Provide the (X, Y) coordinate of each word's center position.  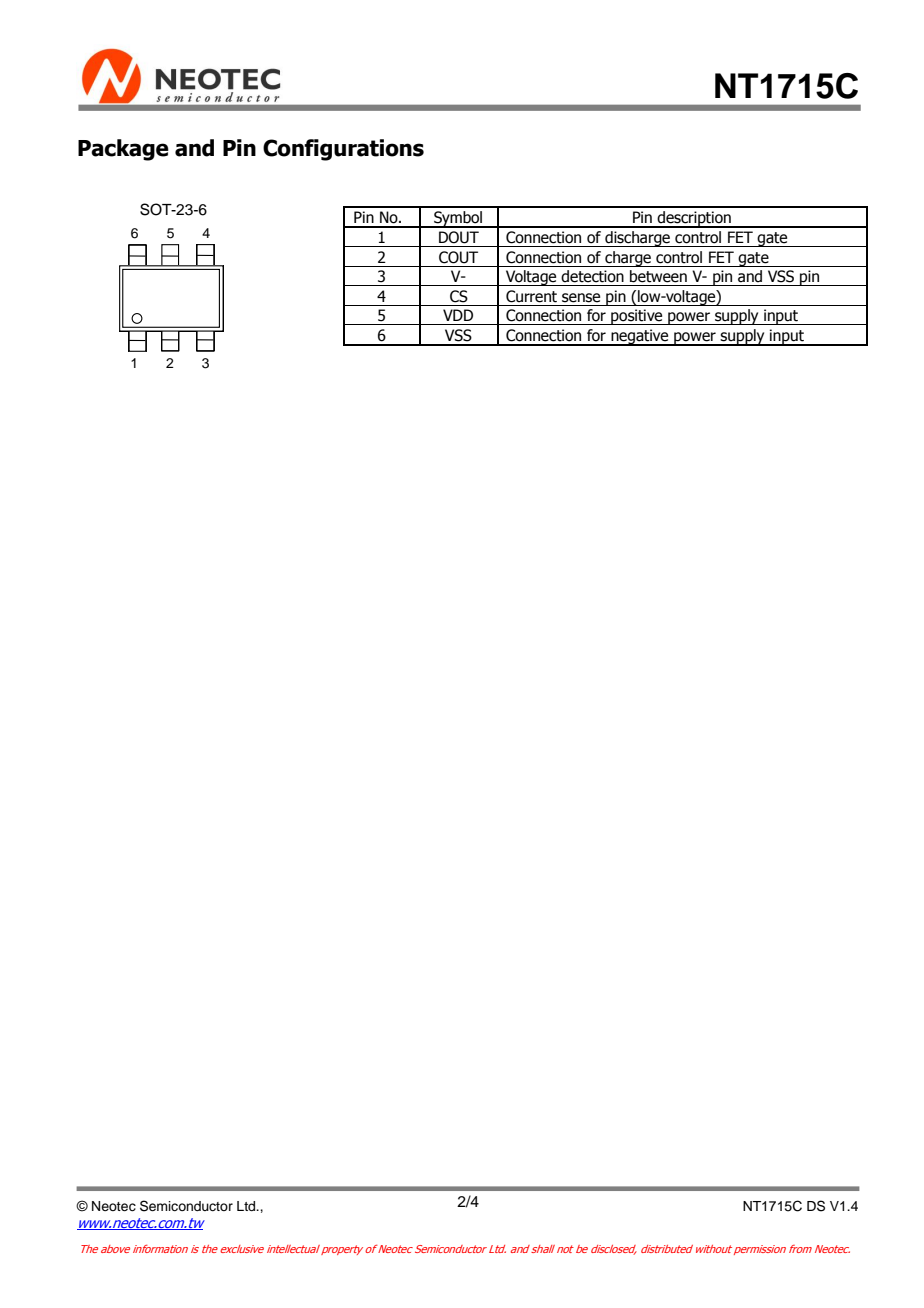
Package (123, 150)
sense (581, 298)
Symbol (458, 219)
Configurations (343, 150)
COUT (458, 257)
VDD (458, 315)
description (694, 219)
